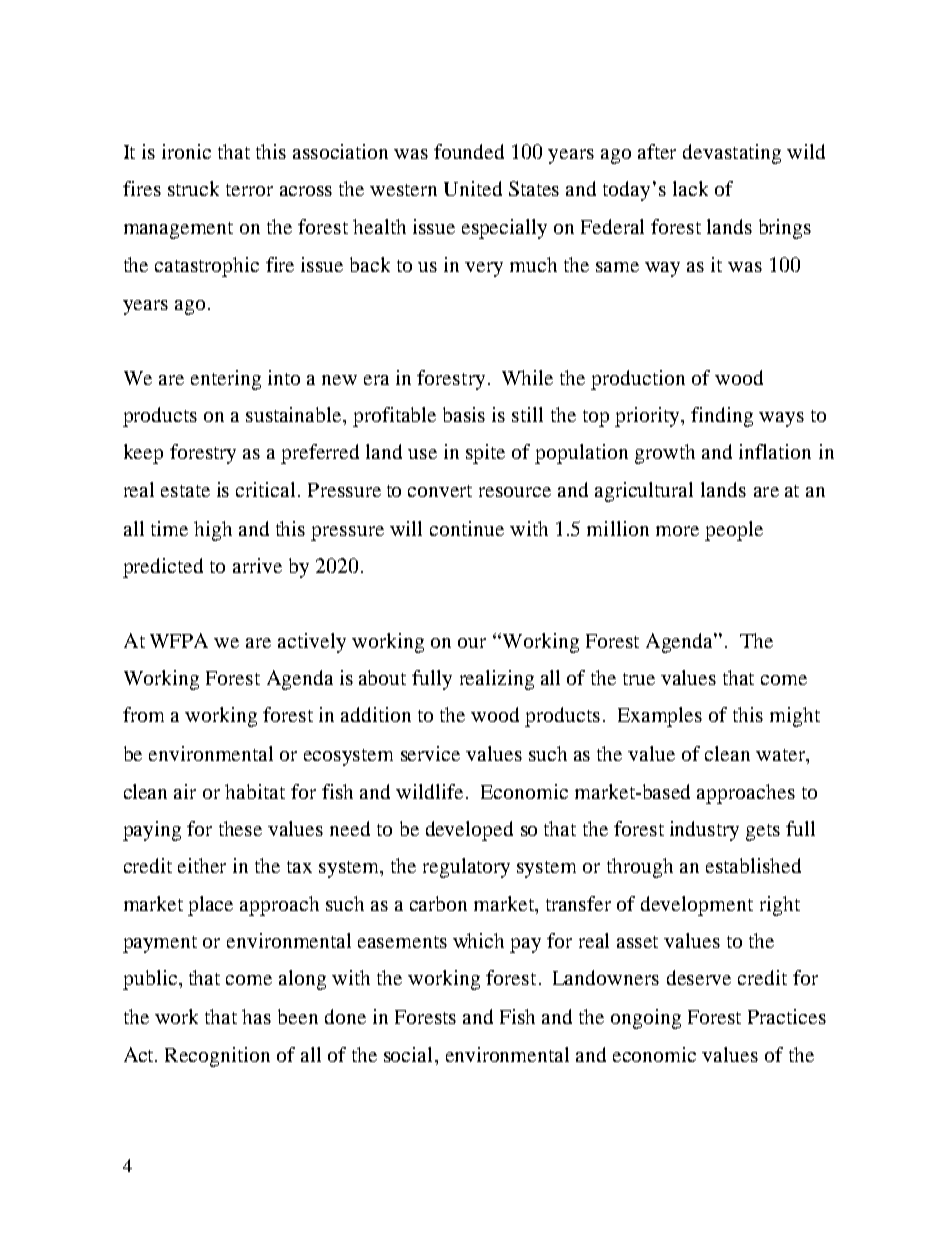 The image size is (952, 1233). What do you see at coordinates (193, 188) in the screenshot?
I see `struck` at bounding box center [193, 188].
